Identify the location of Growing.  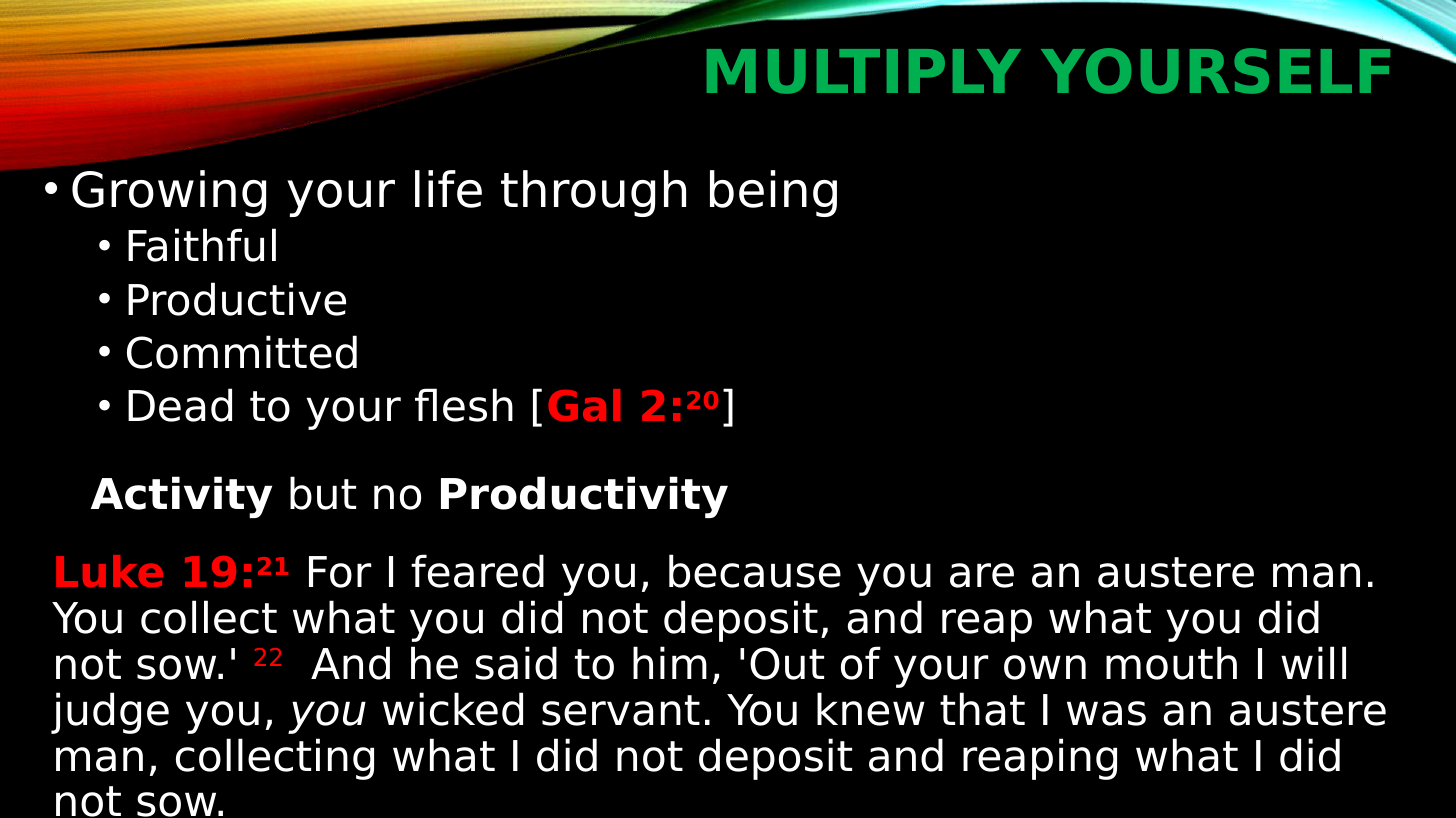
(169, 193).
